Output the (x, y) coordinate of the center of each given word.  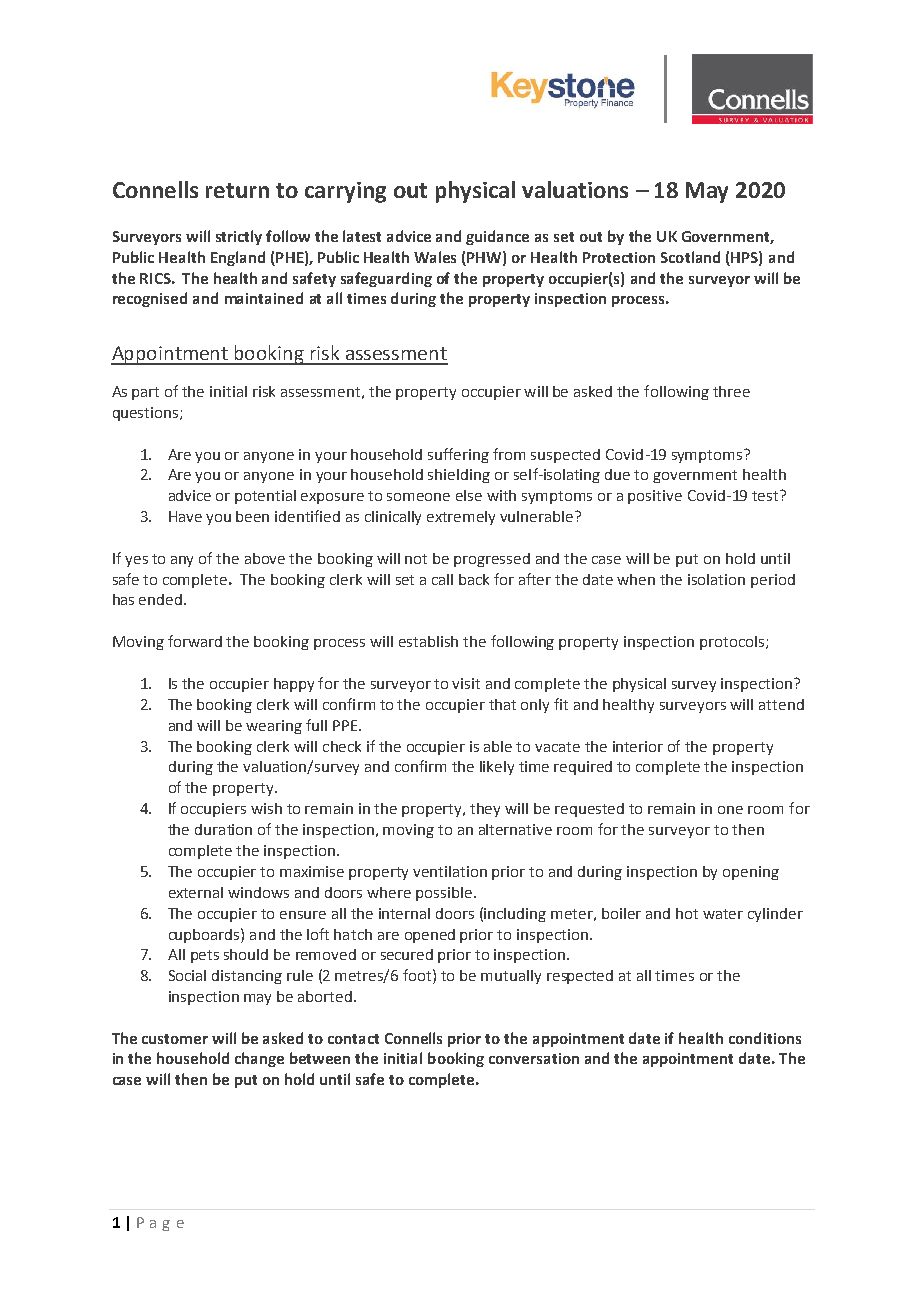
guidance (497, 237)
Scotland (690, 257)
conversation (534, 1058)
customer (175, 1039)
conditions (765, 1038)
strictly (239, 237)
